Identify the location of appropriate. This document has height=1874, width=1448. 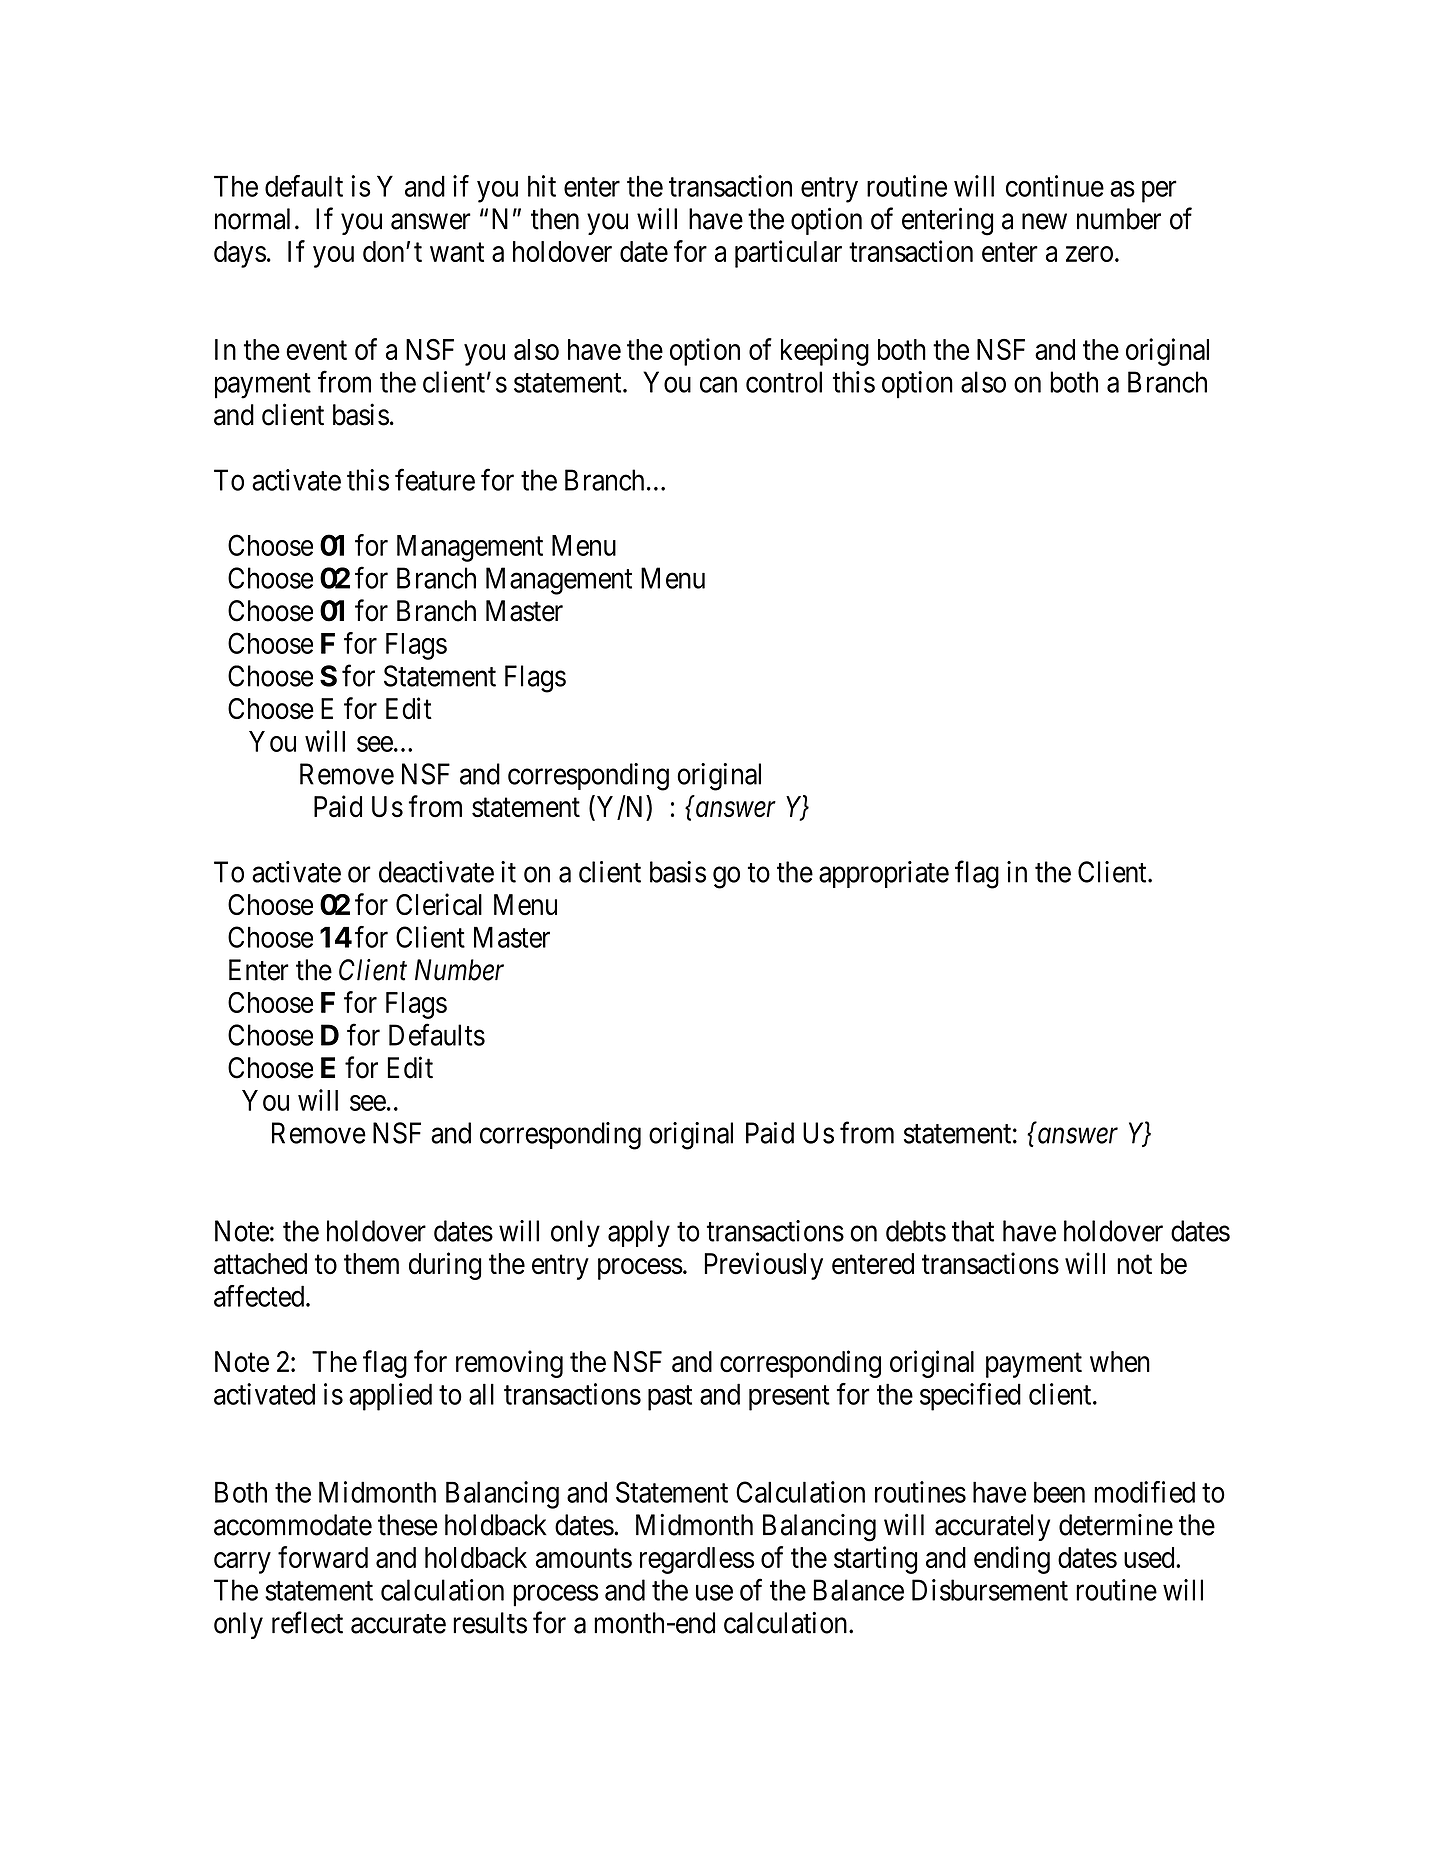
(884, 874).
